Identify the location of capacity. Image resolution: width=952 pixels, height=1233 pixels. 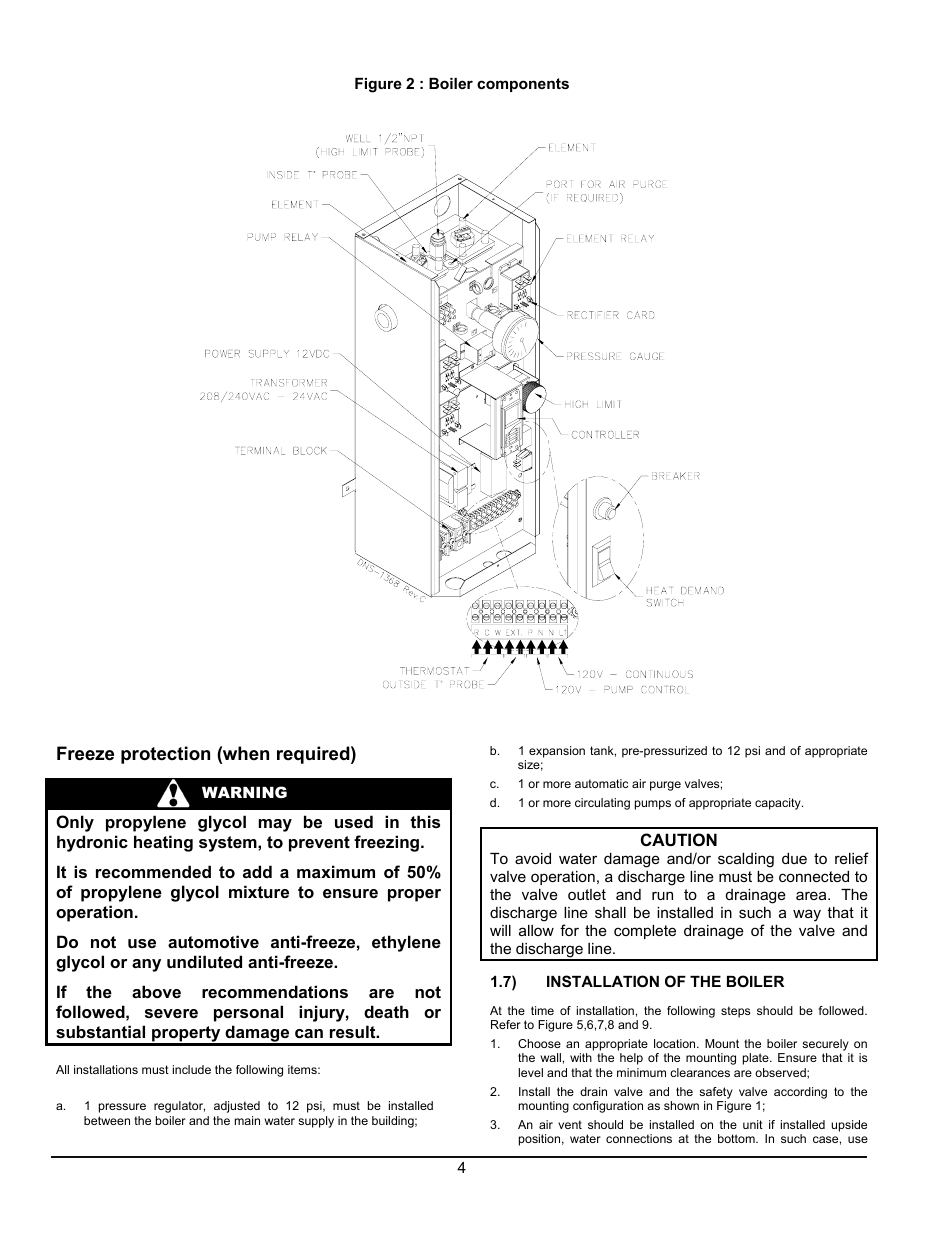
(779, 804).
